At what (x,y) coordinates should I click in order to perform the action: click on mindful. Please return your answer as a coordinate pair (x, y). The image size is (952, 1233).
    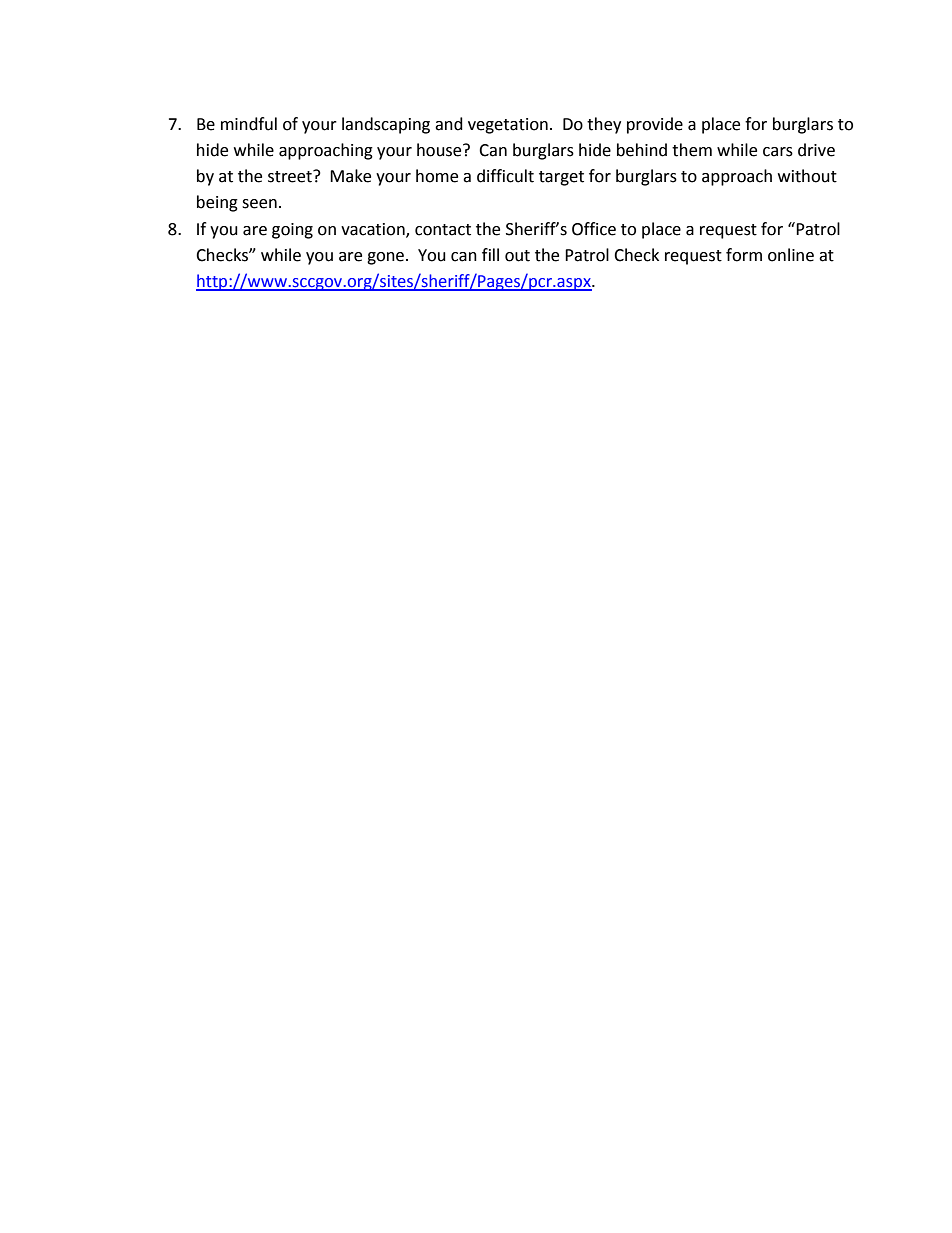
    Looking at the image, I should click on (249, 124).
